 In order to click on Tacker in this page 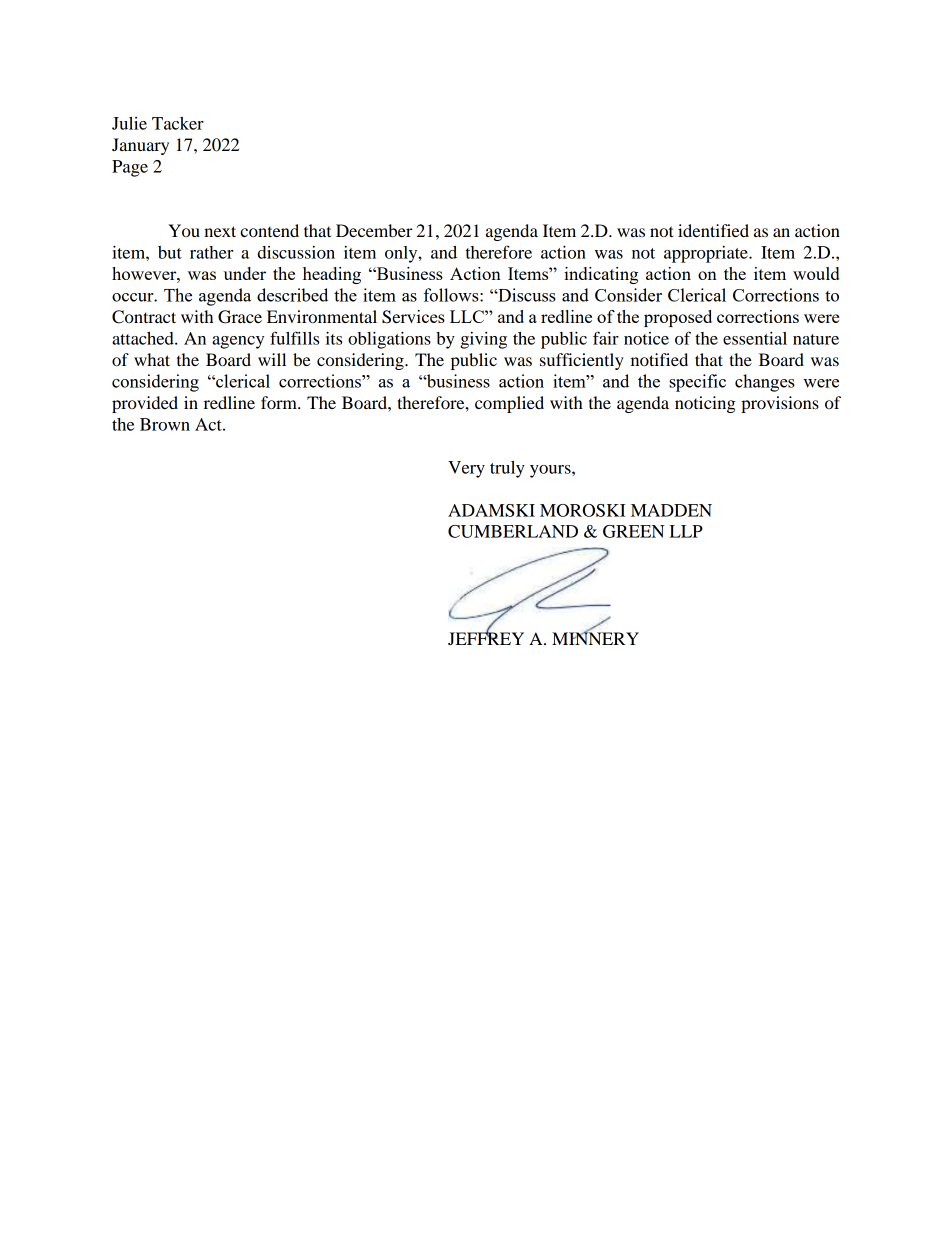, I will do `click(178, 123)`.
